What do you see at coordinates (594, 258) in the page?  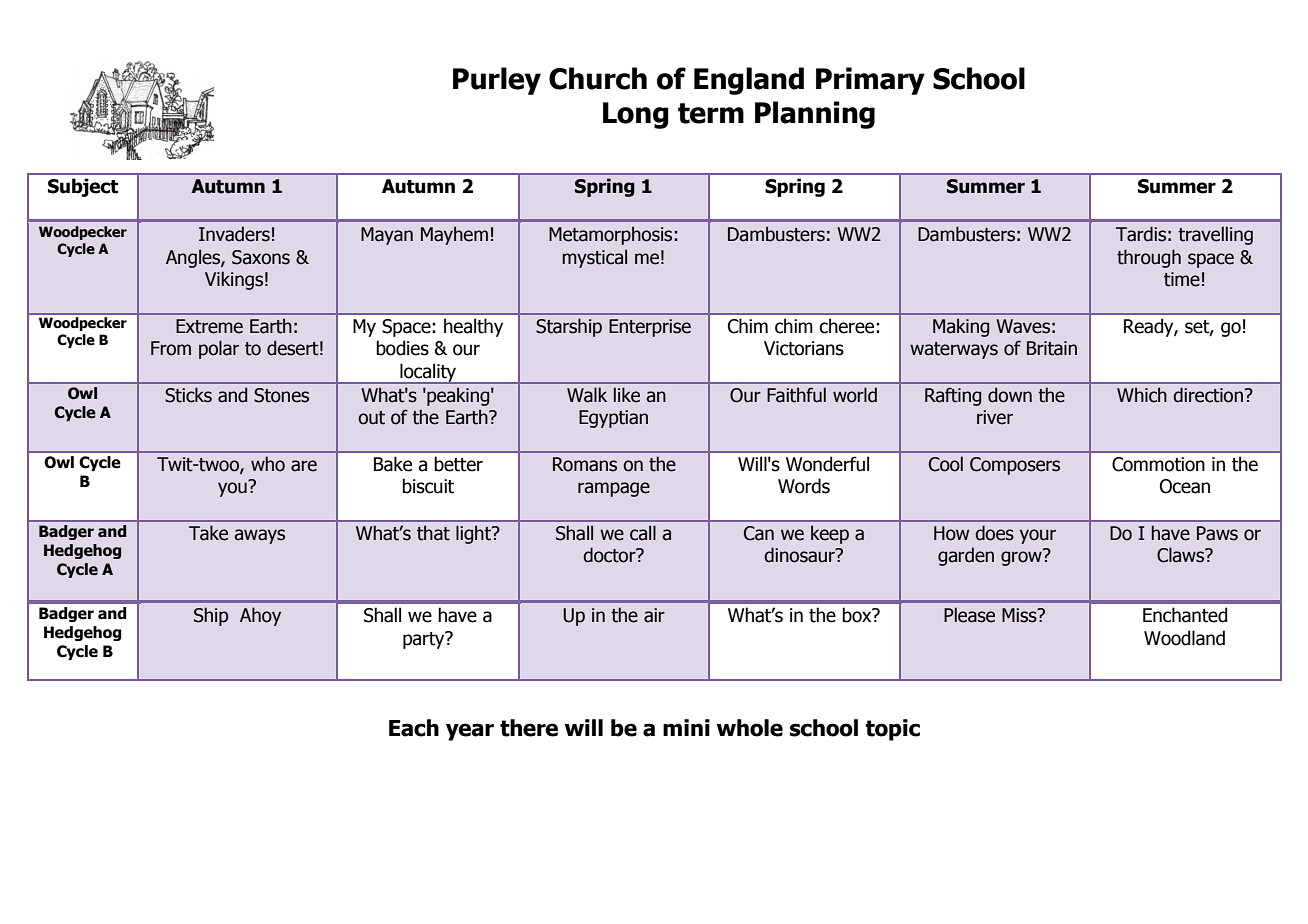 I see `mystical` at bounding box center [594, 258].
